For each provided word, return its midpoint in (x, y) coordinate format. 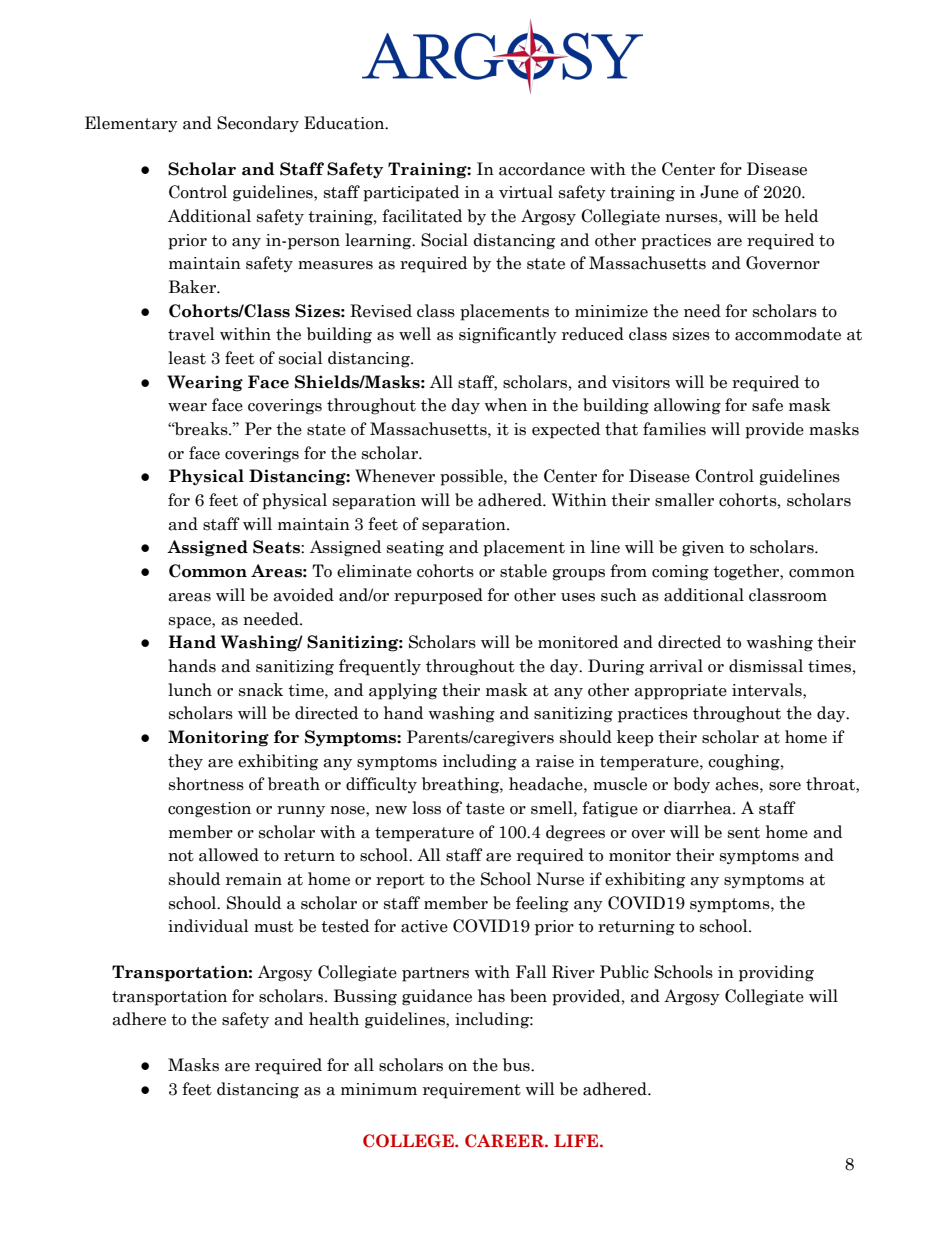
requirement (472, 1091)
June (719, 192)
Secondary (258, 124)
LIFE (577, 1140)
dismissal (766, 666)
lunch (190, 690)
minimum (379, 1089)
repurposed (438, 596)
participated (411, 193)
